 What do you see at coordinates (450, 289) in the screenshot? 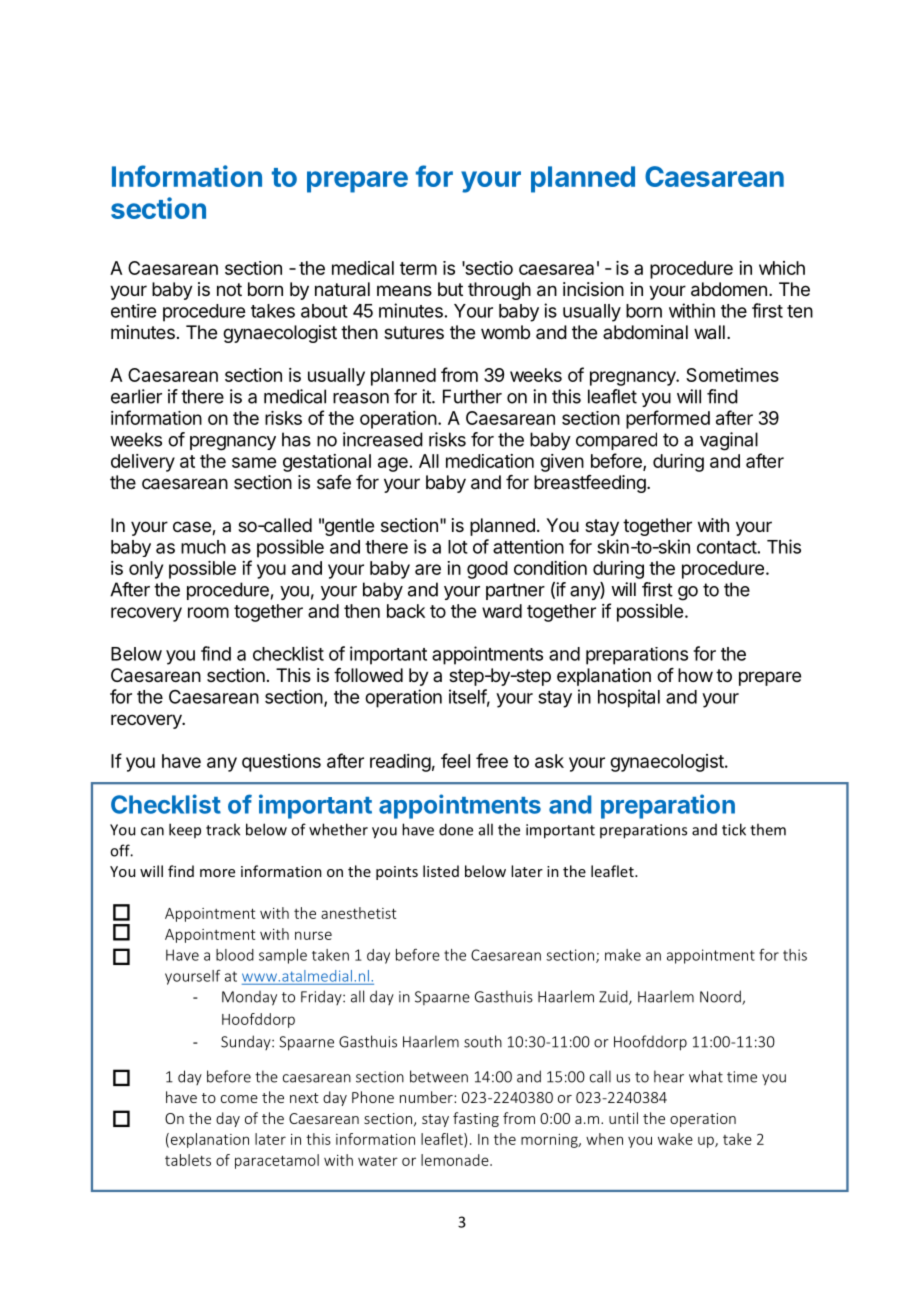
I see `but` at bounding box center [450, 289].
